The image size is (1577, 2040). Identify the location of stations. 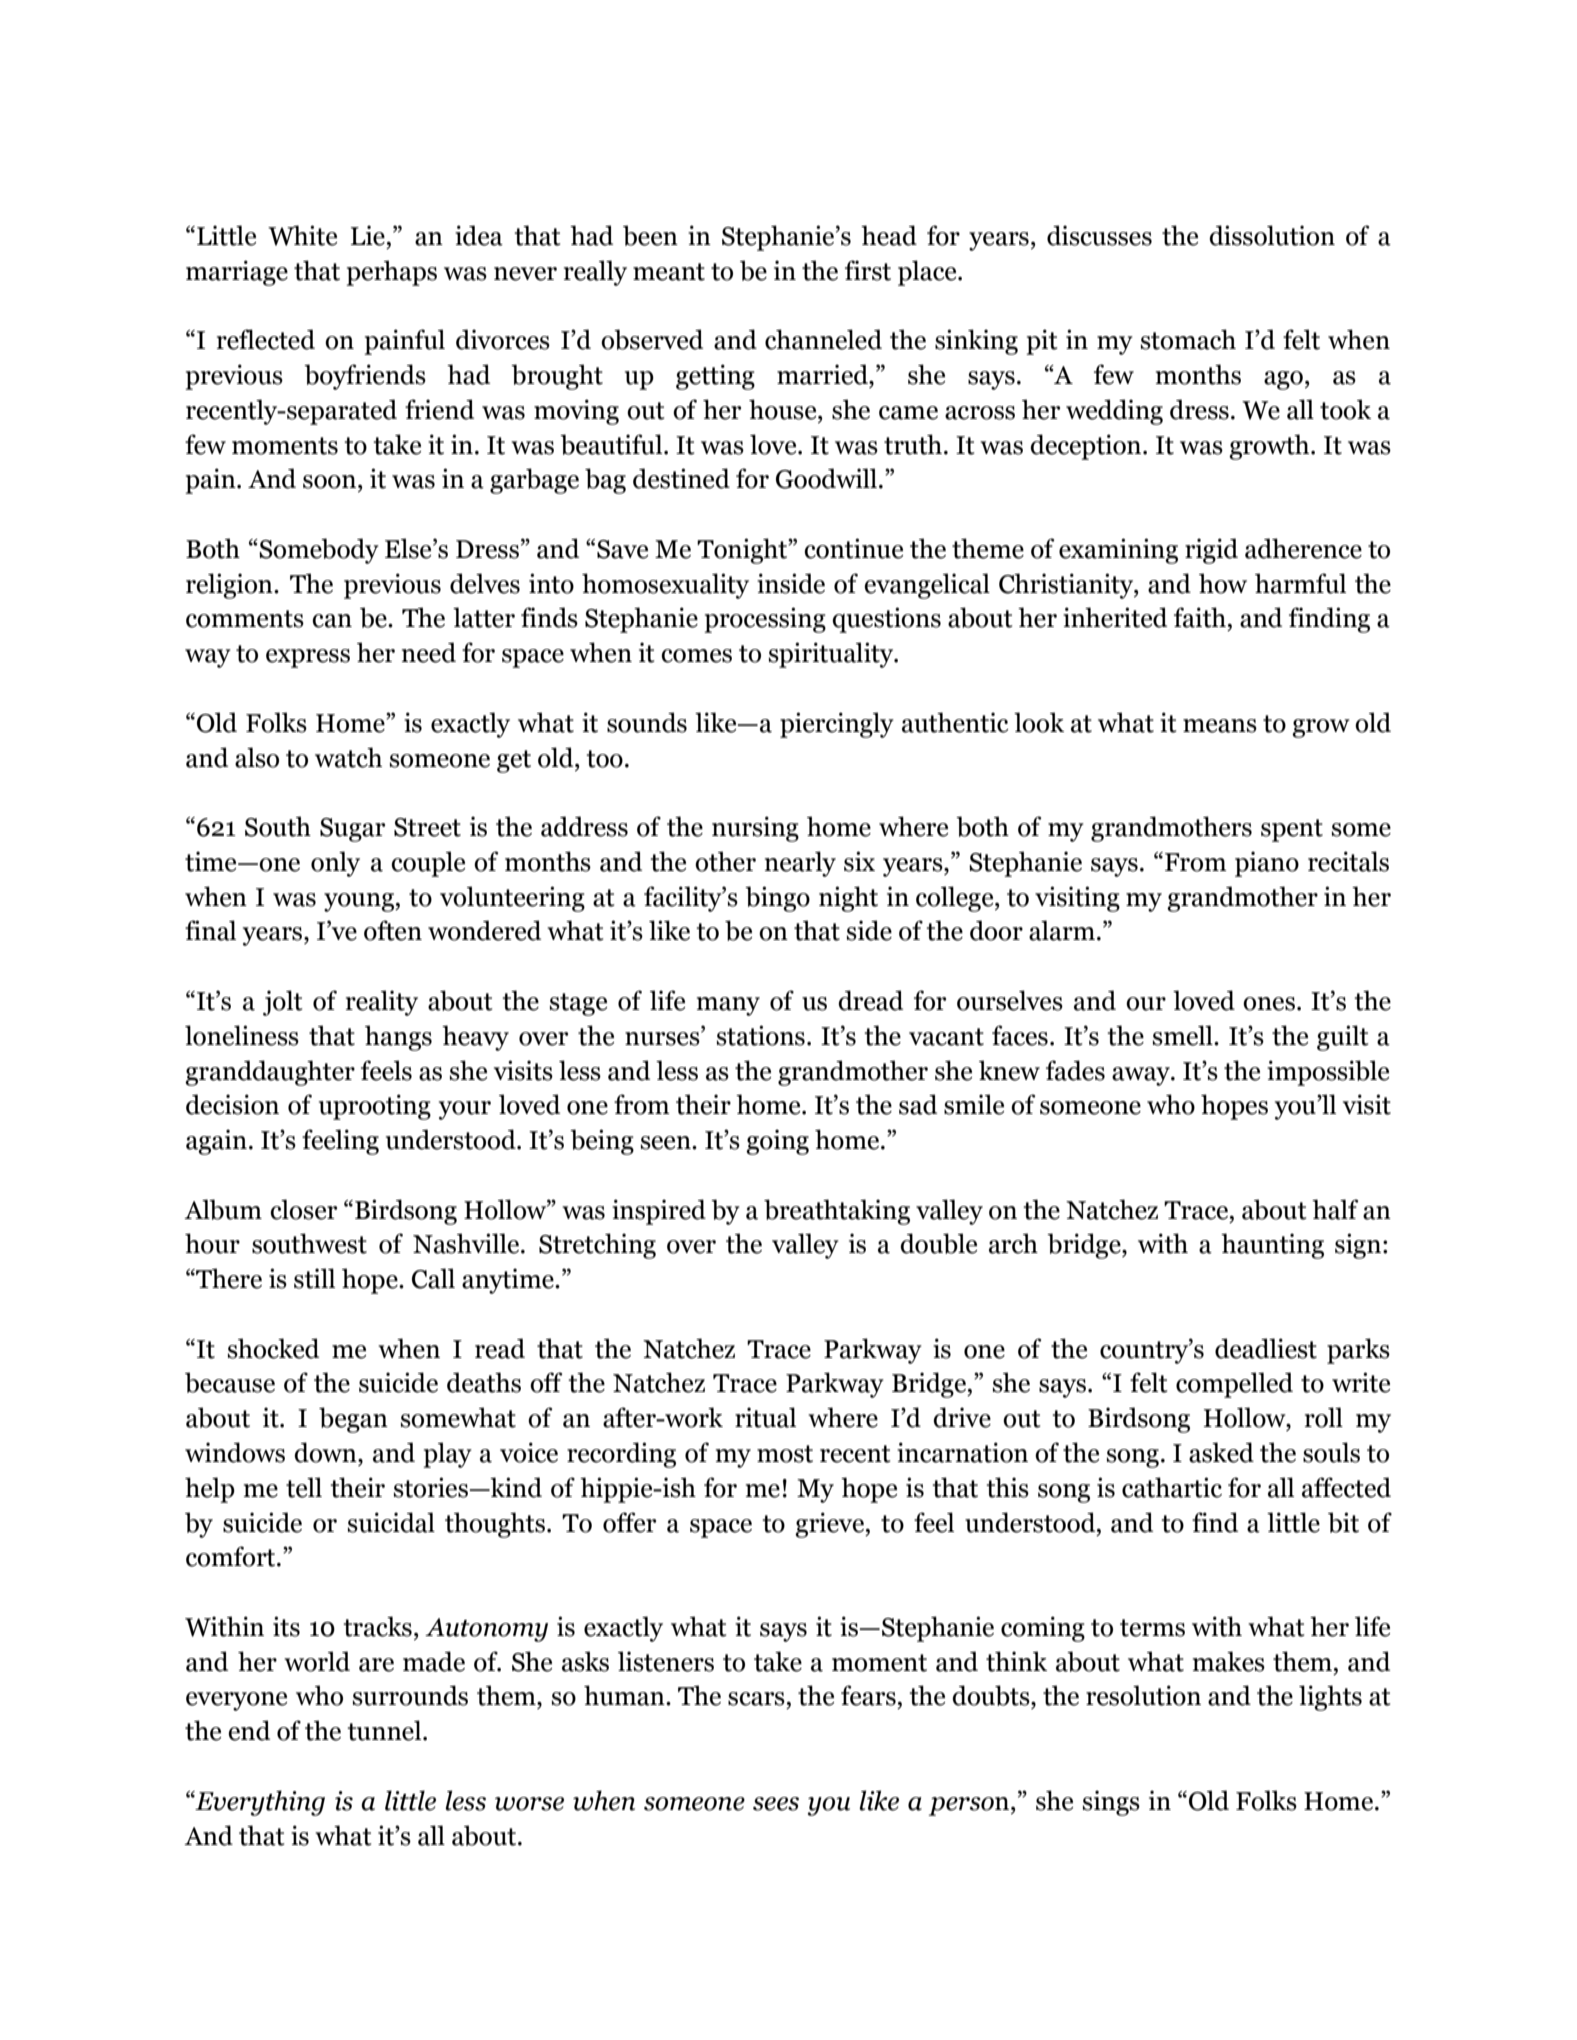
(761, 1035).
